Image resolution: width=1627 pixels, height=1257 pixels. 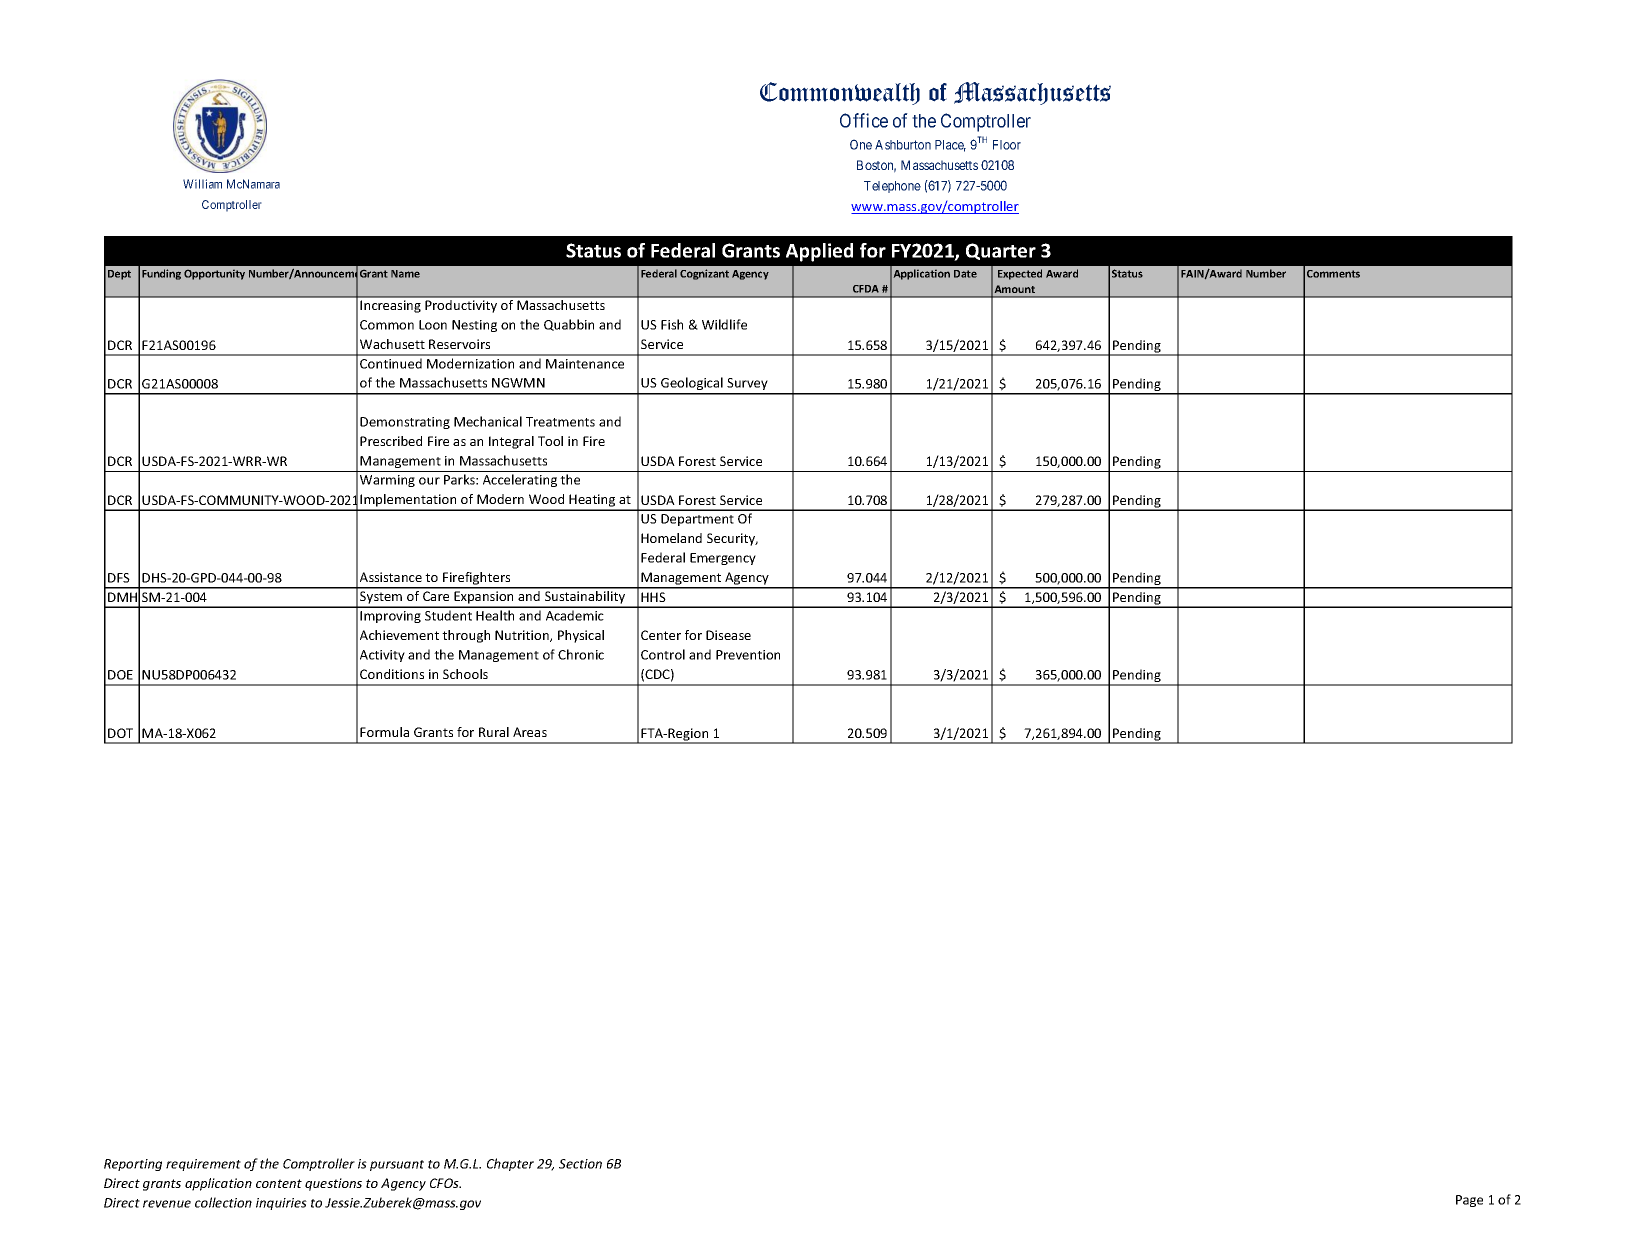 I want to click on Disease, so click(x=728, y=635).
